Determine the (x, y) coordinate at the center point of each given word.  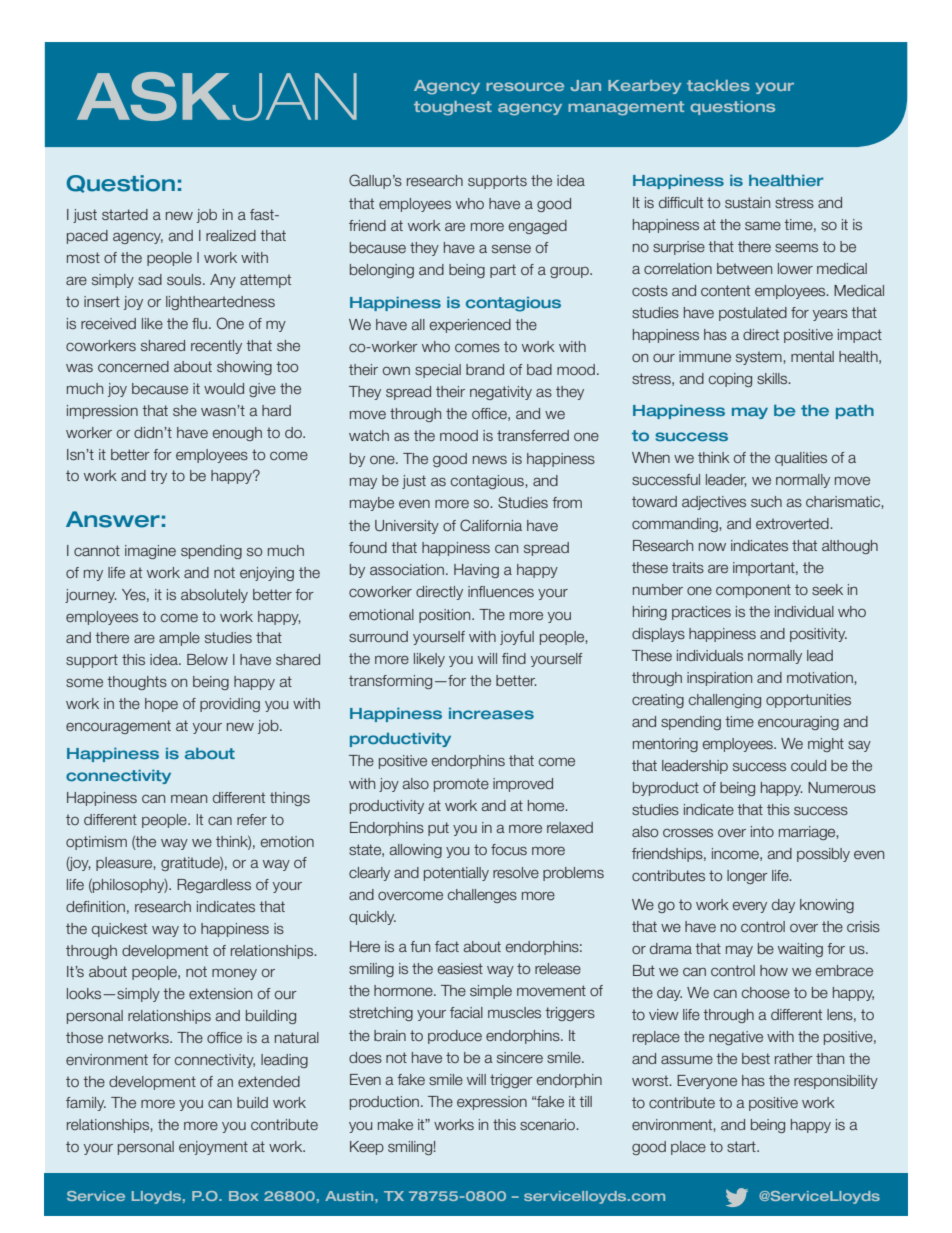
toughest (453, 108)
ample (179, 639)
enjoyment (213, 1148)
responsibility (836, 1082)
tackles (718, 85)
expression (492, 1103)
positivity (818, 635)
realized (231, 235)
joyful (517, 638)
